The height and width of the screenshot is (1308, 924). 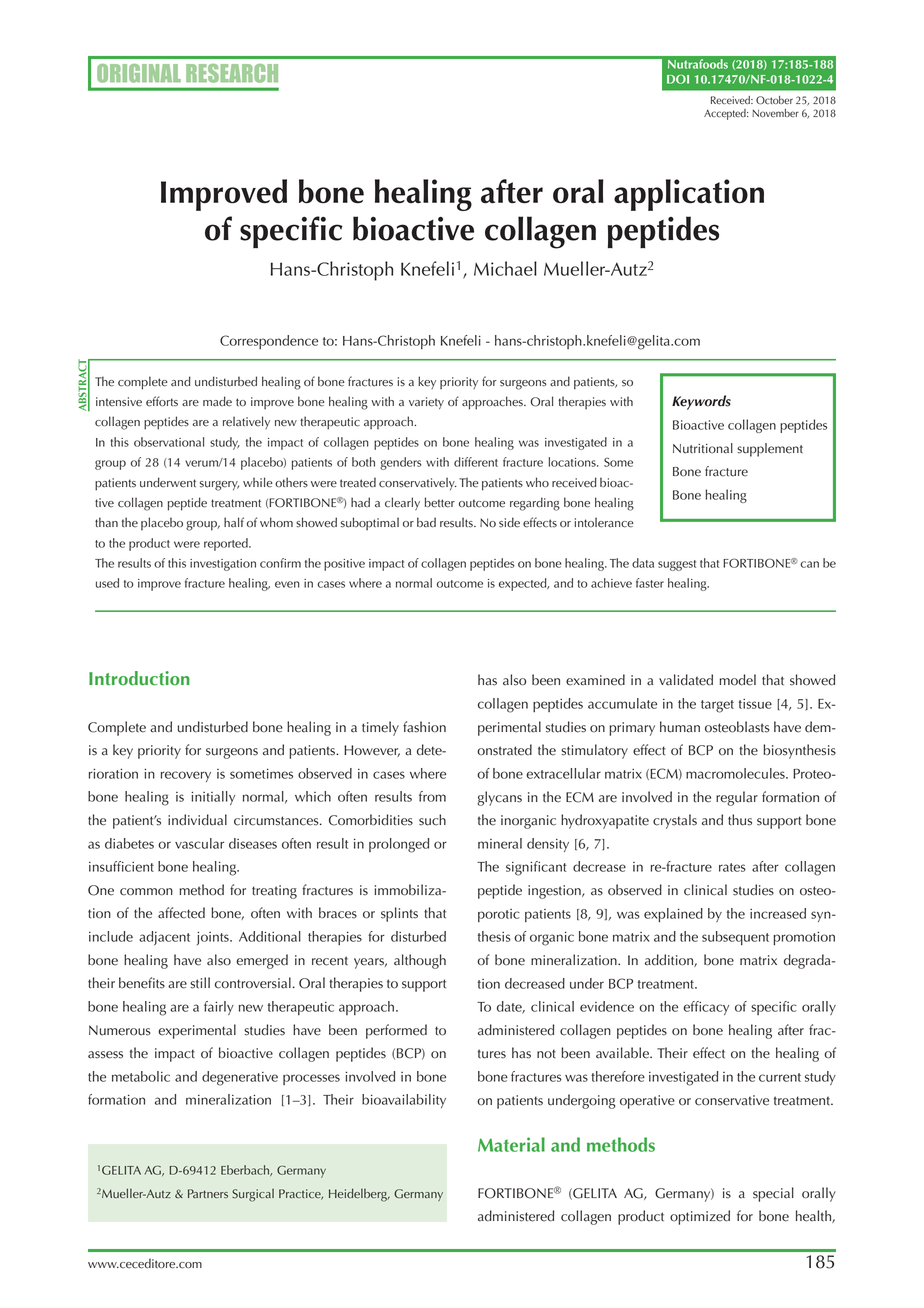 I want to click on such, so click(x=432, y=820).
